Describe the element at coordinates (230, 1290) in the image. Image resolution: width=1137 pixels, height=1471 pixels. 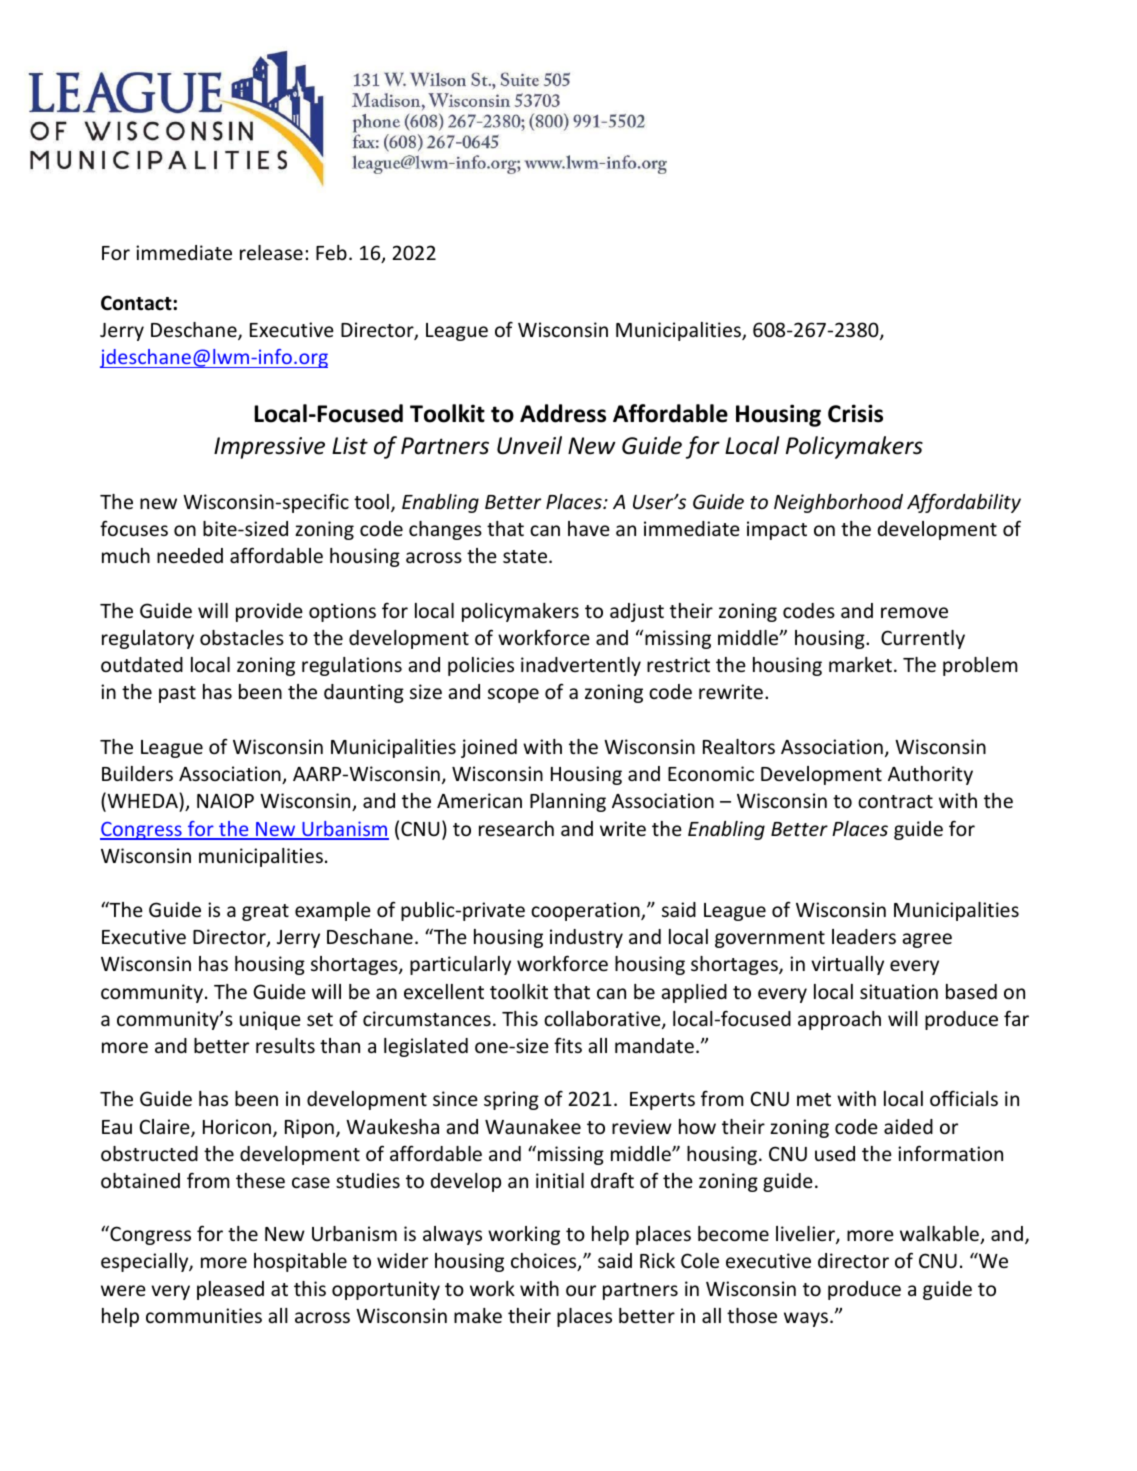
I see `pleased` at that location.
